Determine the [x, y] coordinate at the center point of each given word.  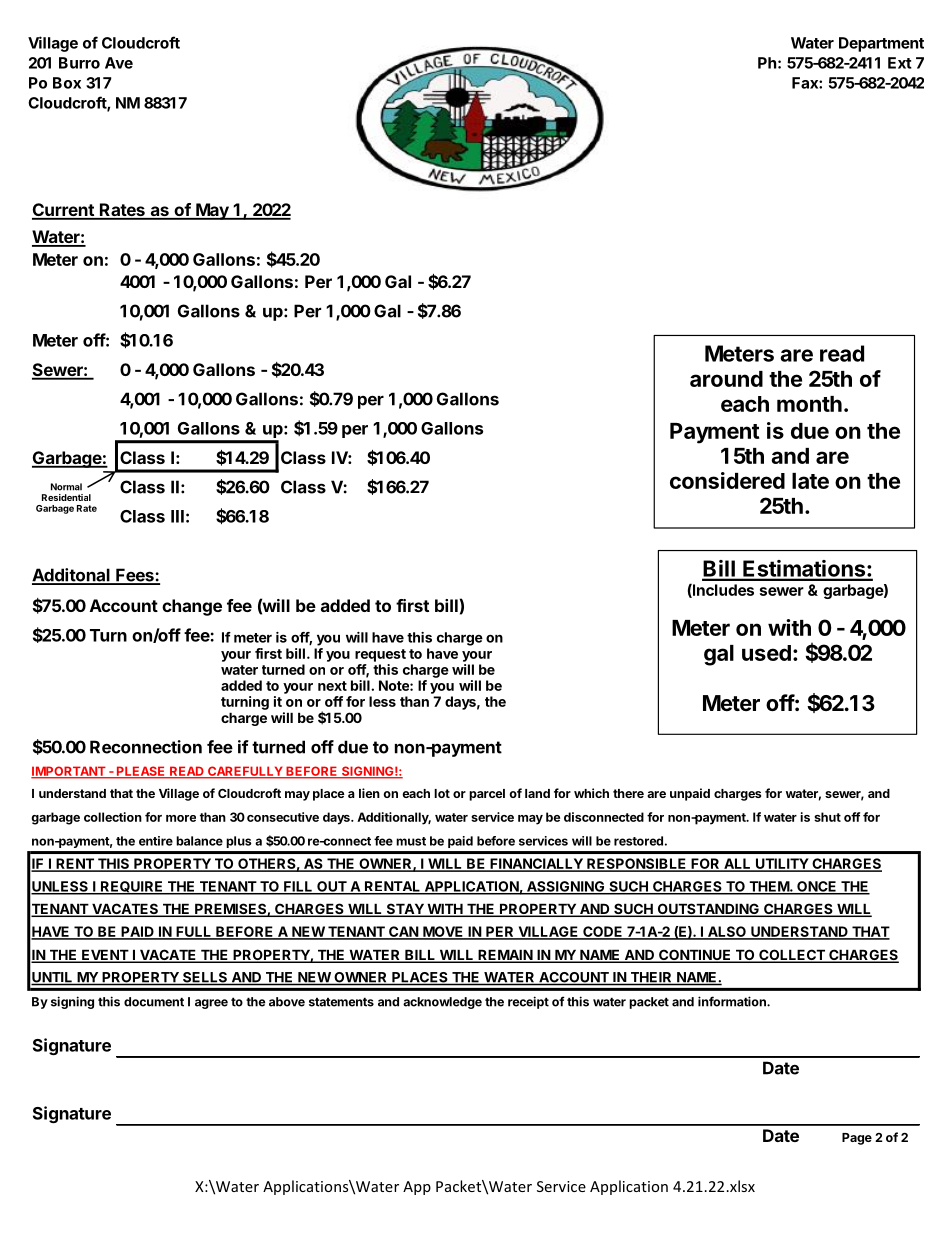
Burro [79, 63]
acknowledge [442, 1003]
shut [827, 817]
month [809, 404]
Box [67, 83]
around [726, 379]
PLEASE [141, 772]
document [154, 1002]
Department [881, 44]
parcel [487, 795]
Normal [66, 487]
